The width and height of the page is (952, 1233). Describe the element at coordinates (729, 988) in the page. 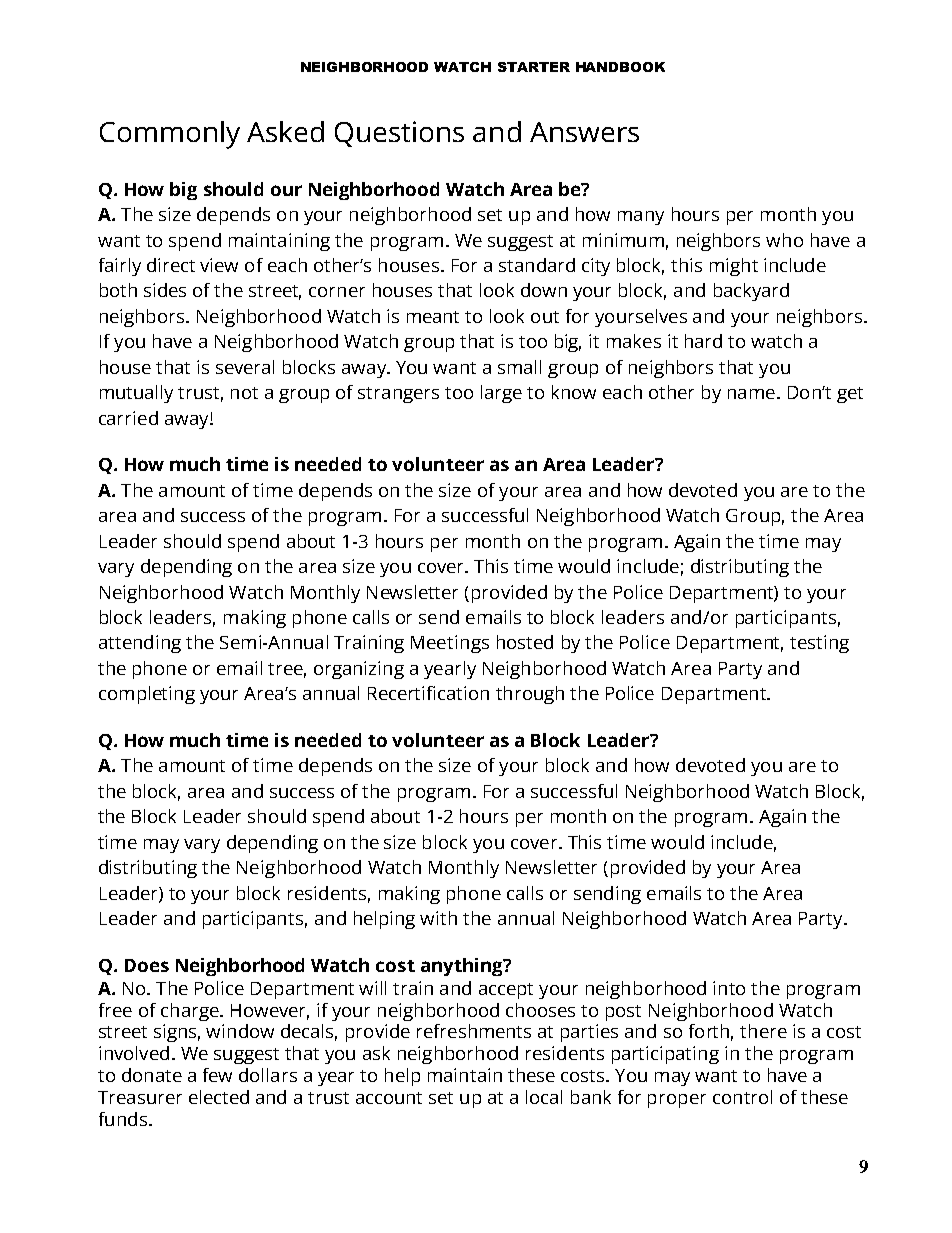

I see `into` at that location.
